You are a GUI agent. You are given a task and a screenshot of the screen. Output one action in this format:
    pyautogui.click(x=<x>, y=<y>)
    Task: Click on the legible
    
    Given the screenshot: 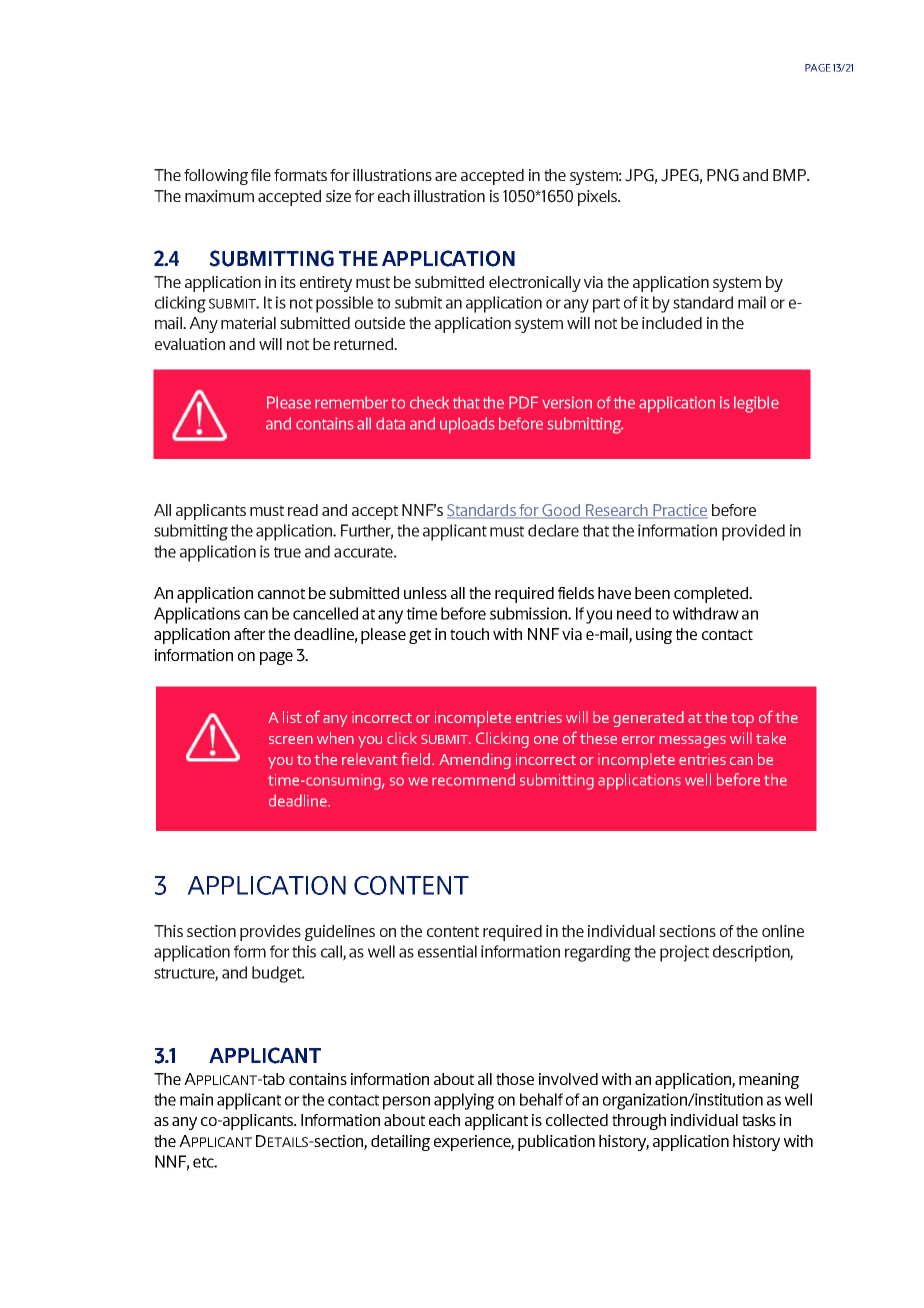 What is the action you would take?
    pyautogui.click(x=756, y=404)
